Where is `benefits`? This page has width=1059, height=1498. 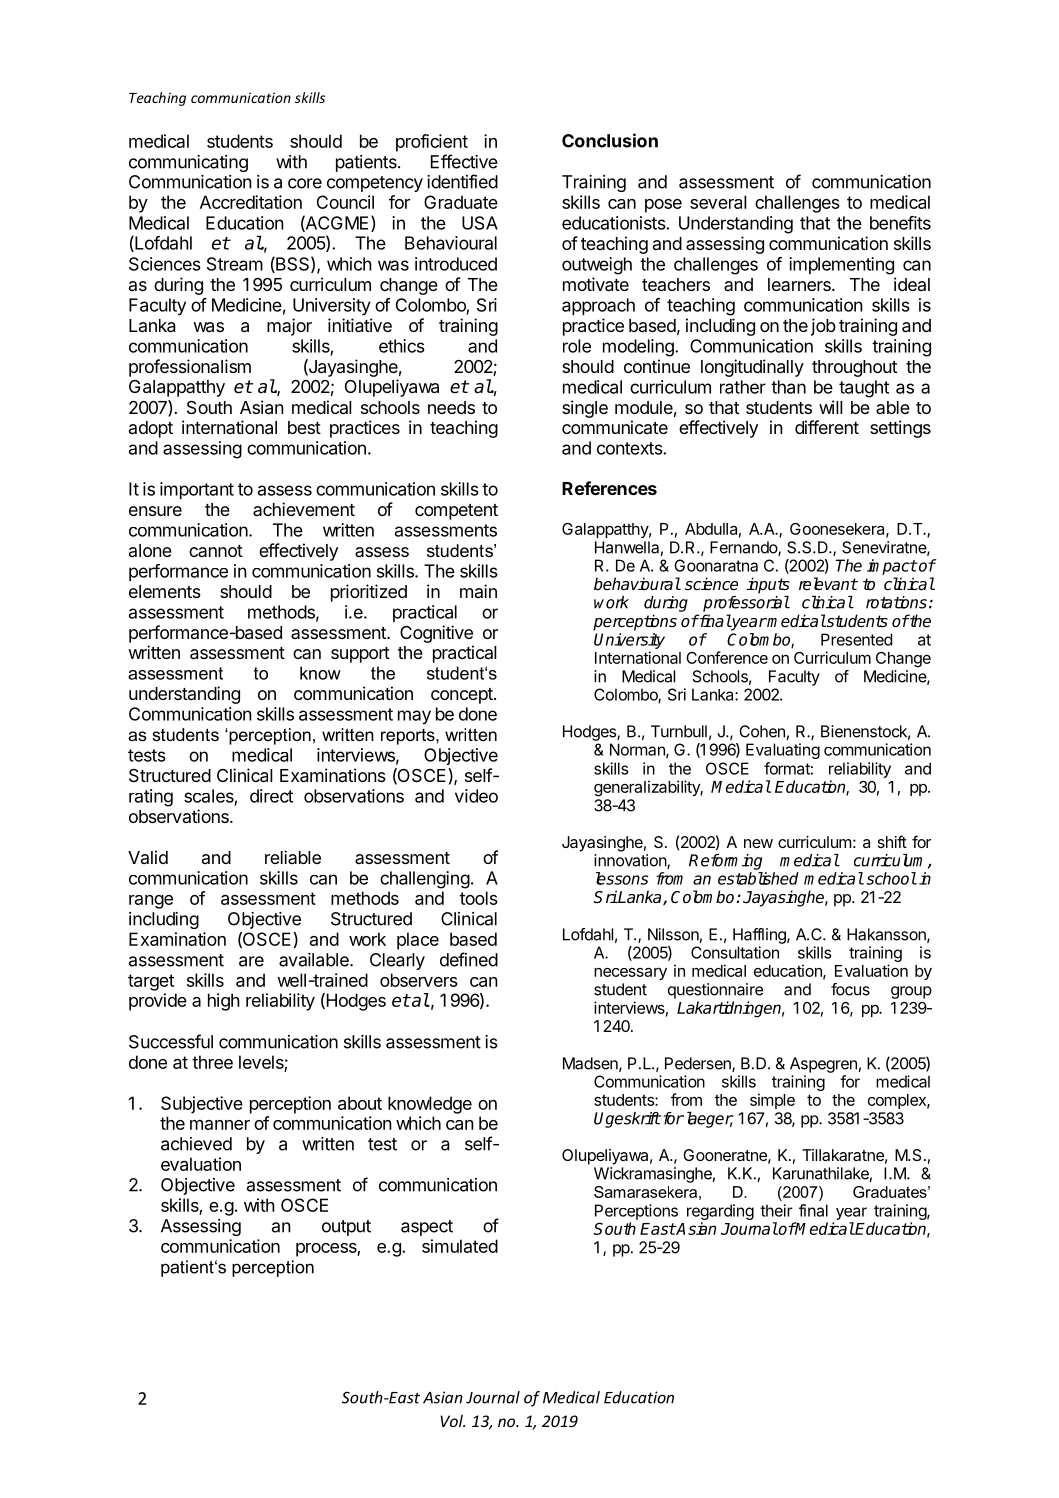
benefits is located at coordinates (900, 223).
